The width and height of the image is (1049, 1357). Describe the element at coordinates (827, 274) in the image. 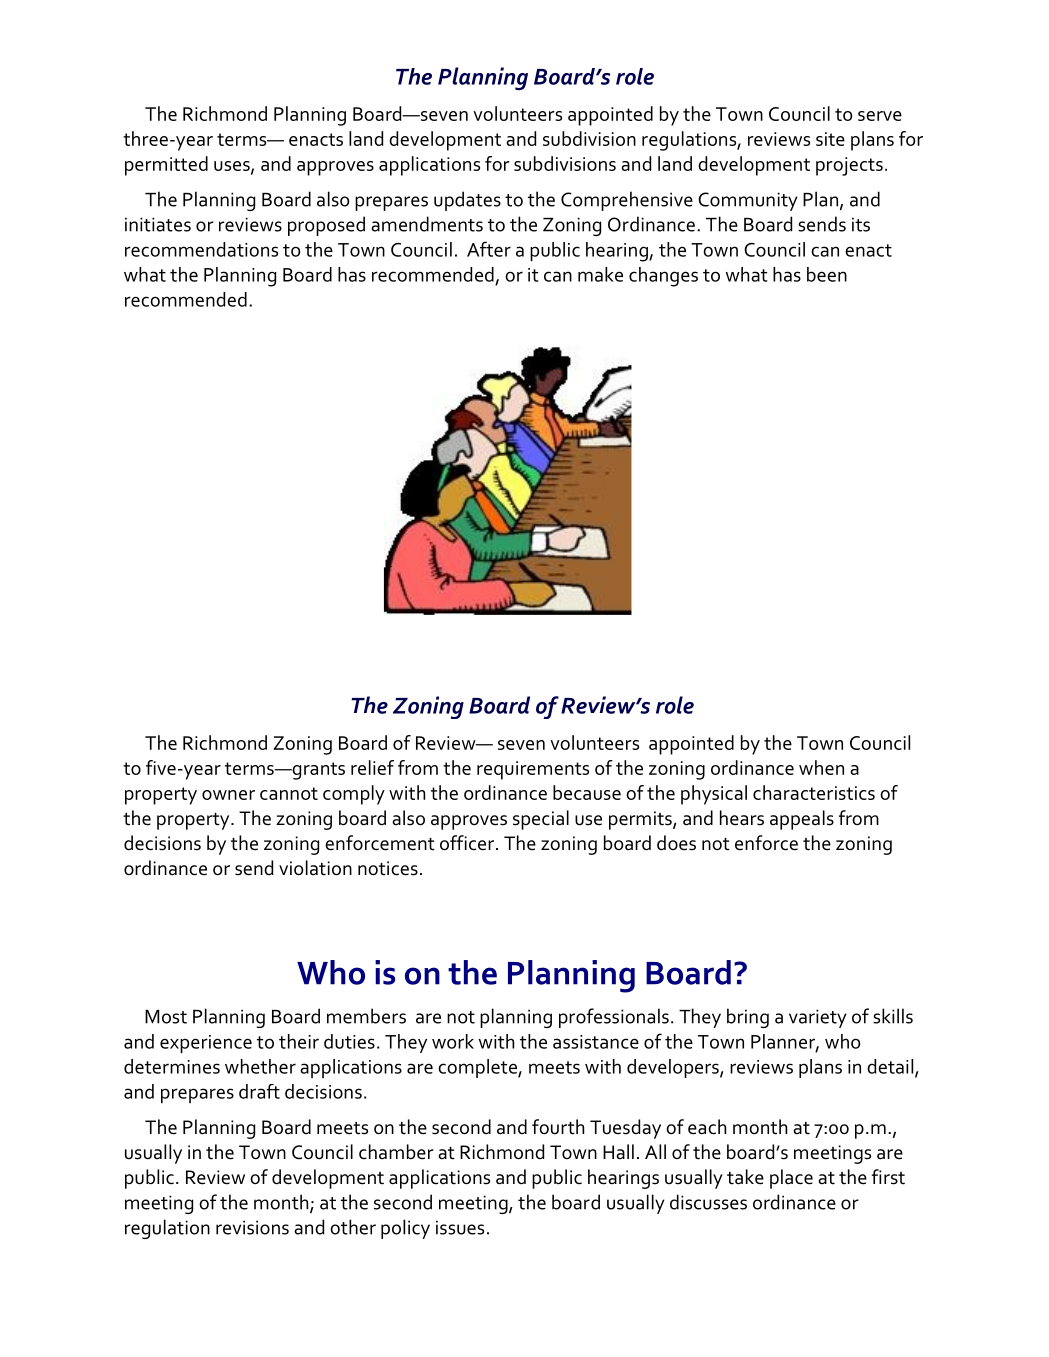

I see `been` at that location.
